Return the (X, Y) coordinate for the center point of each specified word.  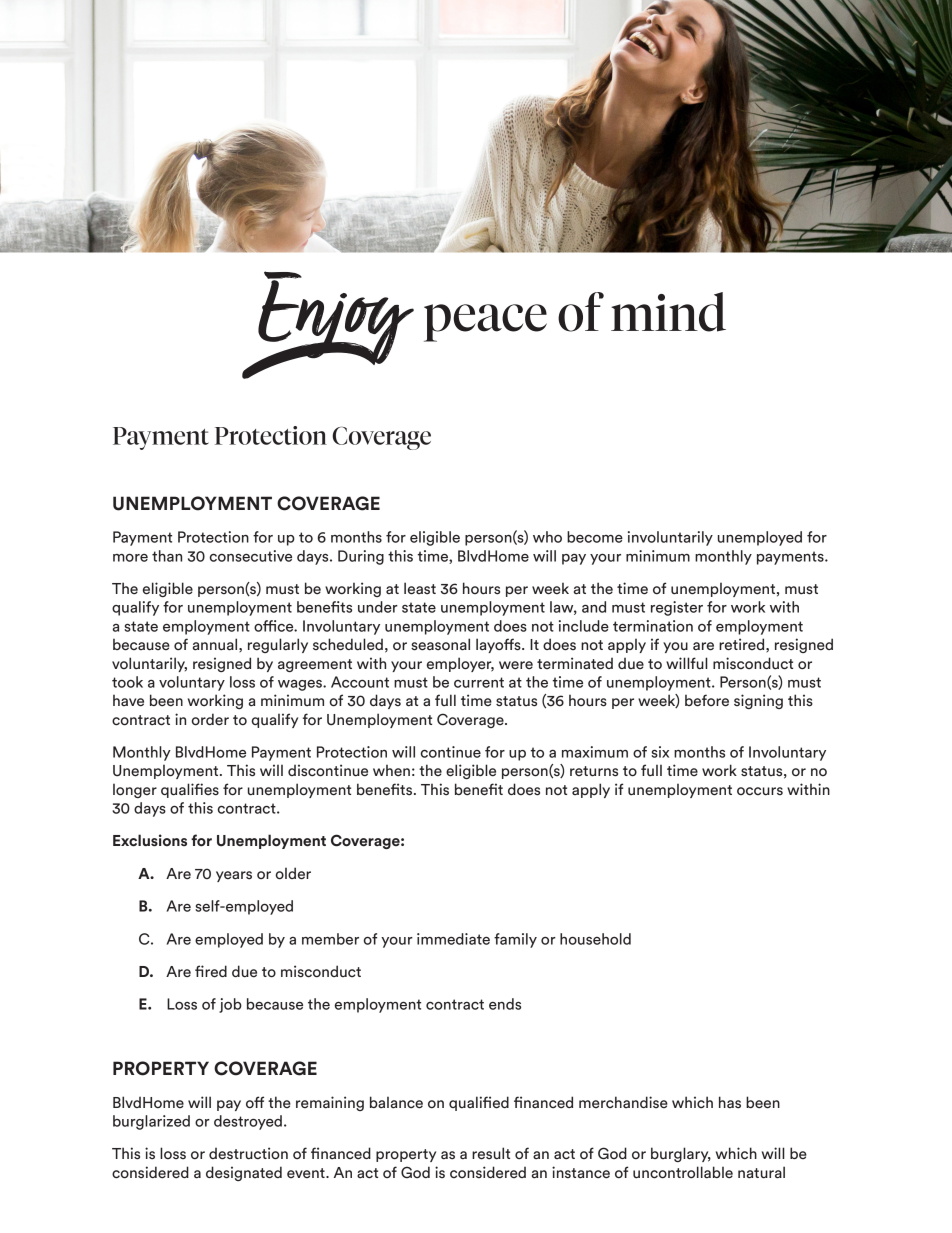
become (595, 537)
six (660, 752)
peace (485, 323)
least (420, 588)
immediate (453, 939)
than (167, 556)
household (595, 939)
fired (211, 971)
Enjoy (335, 318)
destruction (248, 1153)
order (210, 719)
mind (668, 312)
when (391, 771)
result (491, 1153)
